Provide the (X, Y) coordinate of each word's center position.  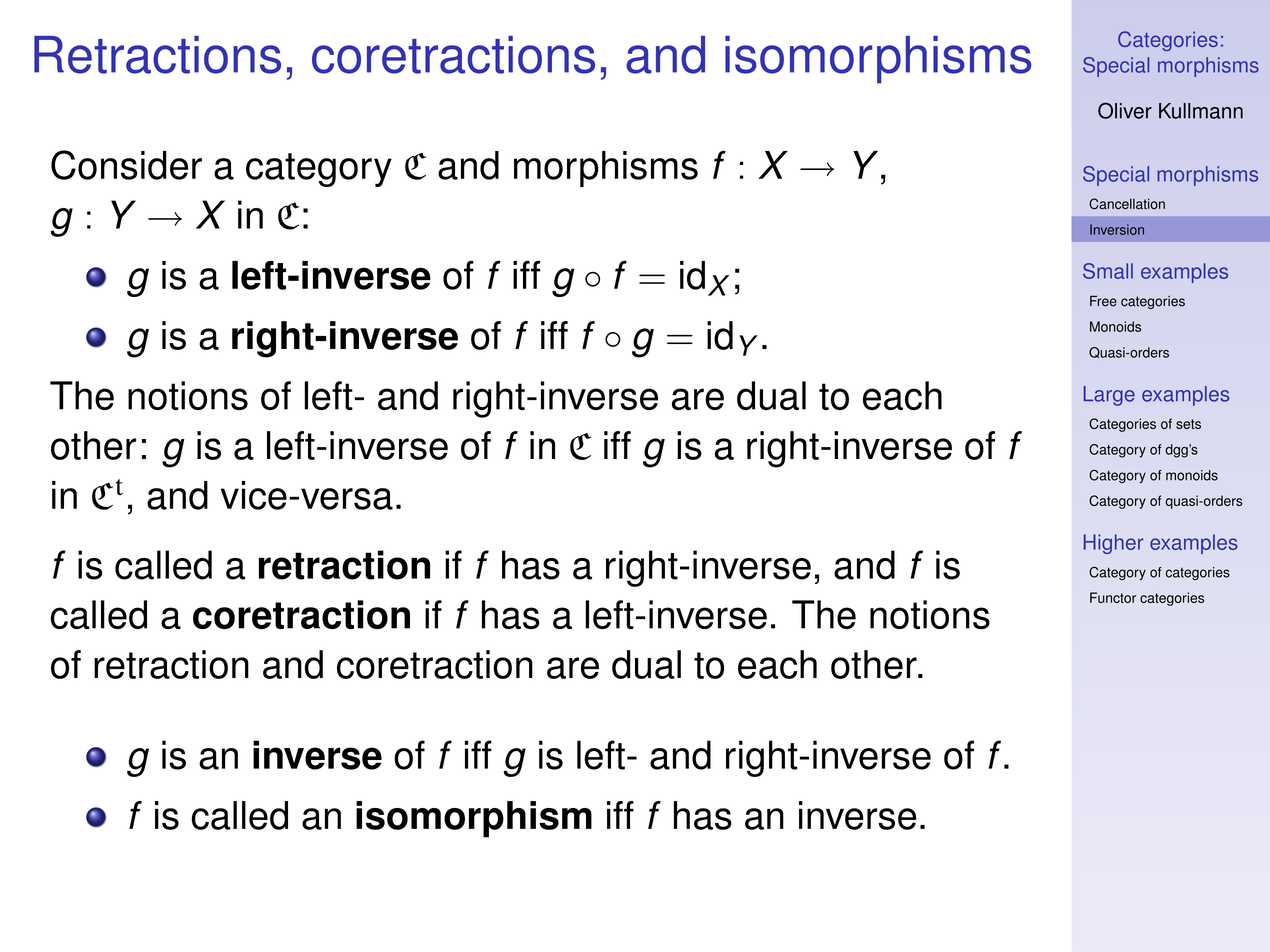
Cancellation (1127, 204)
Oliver (1125, 110)
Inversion (1117, 229)
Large (1109, 396)
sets (1188, 424)
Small (1108, 271)
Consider (126, 165)
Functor (1113, 597)
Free (1103, 301)
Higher (1114, 544)
